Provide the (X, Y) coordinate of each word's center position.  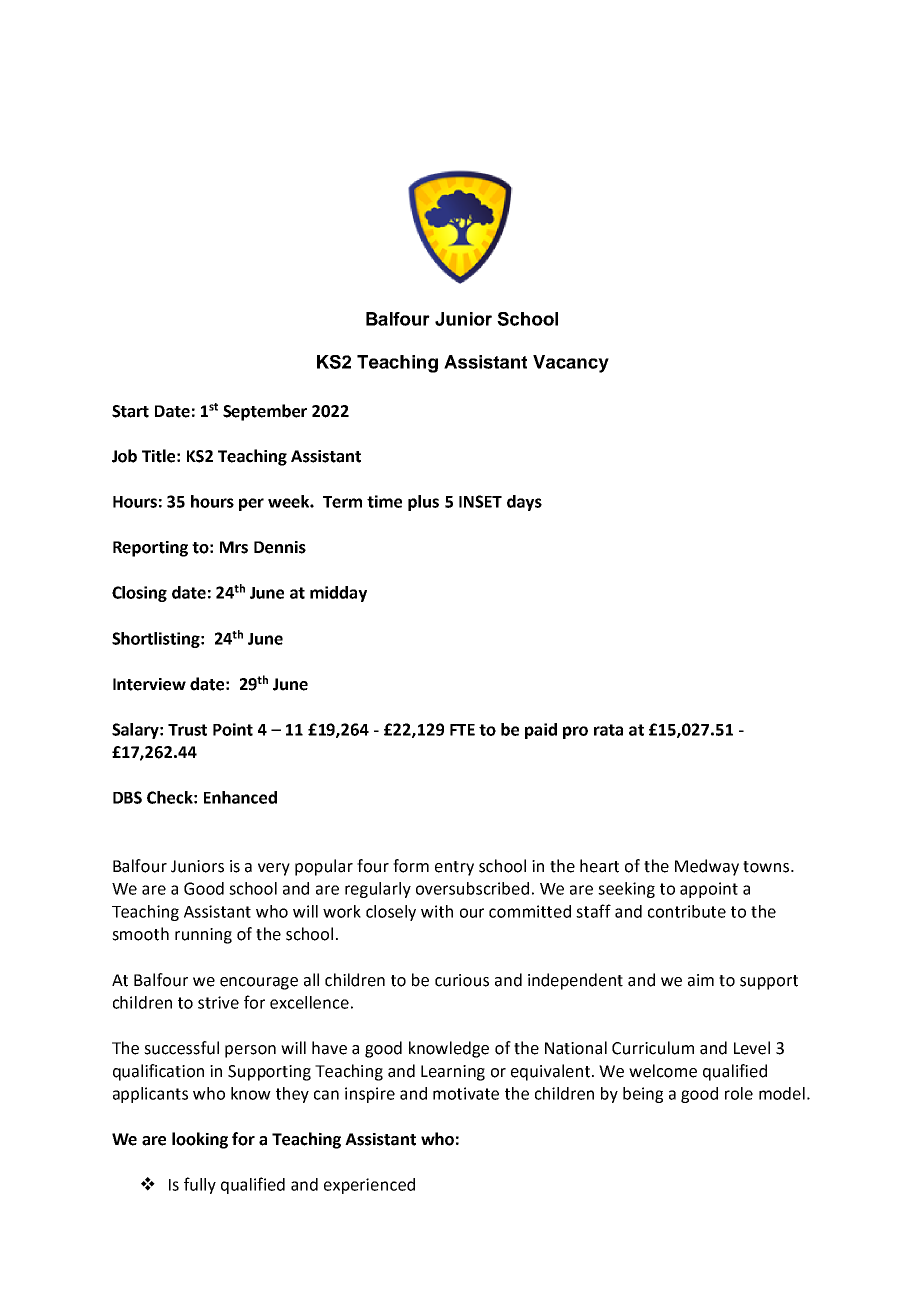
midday (338, 594)
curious (462, 980)
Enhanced (240, 797)
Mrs (234, 547)
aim (701, 980)
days (524, 503)
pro (575, 732)
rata (608, 730)
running (203, 936)
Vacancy (571, 364)
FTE (462, 730)
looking (200, 1140)
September (265, 412)
